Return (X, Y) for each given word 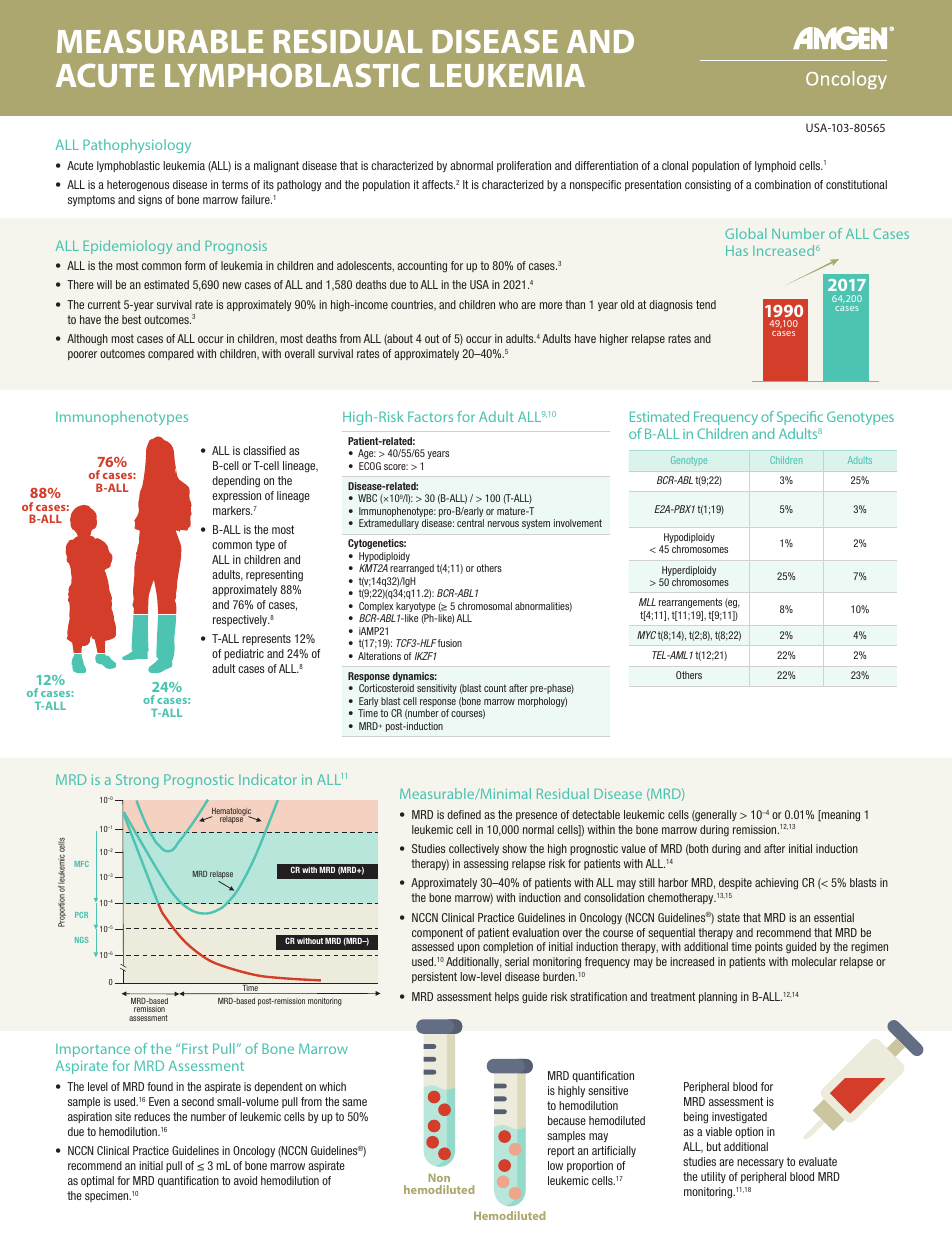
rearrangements (690, 603)
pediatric (244, 654)
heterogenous (138, 186)
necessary (760, 1163)
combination (783, 184)
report (561, 1151)
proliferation (524, 166)
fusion (450, 643)
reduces (152, 1116)
